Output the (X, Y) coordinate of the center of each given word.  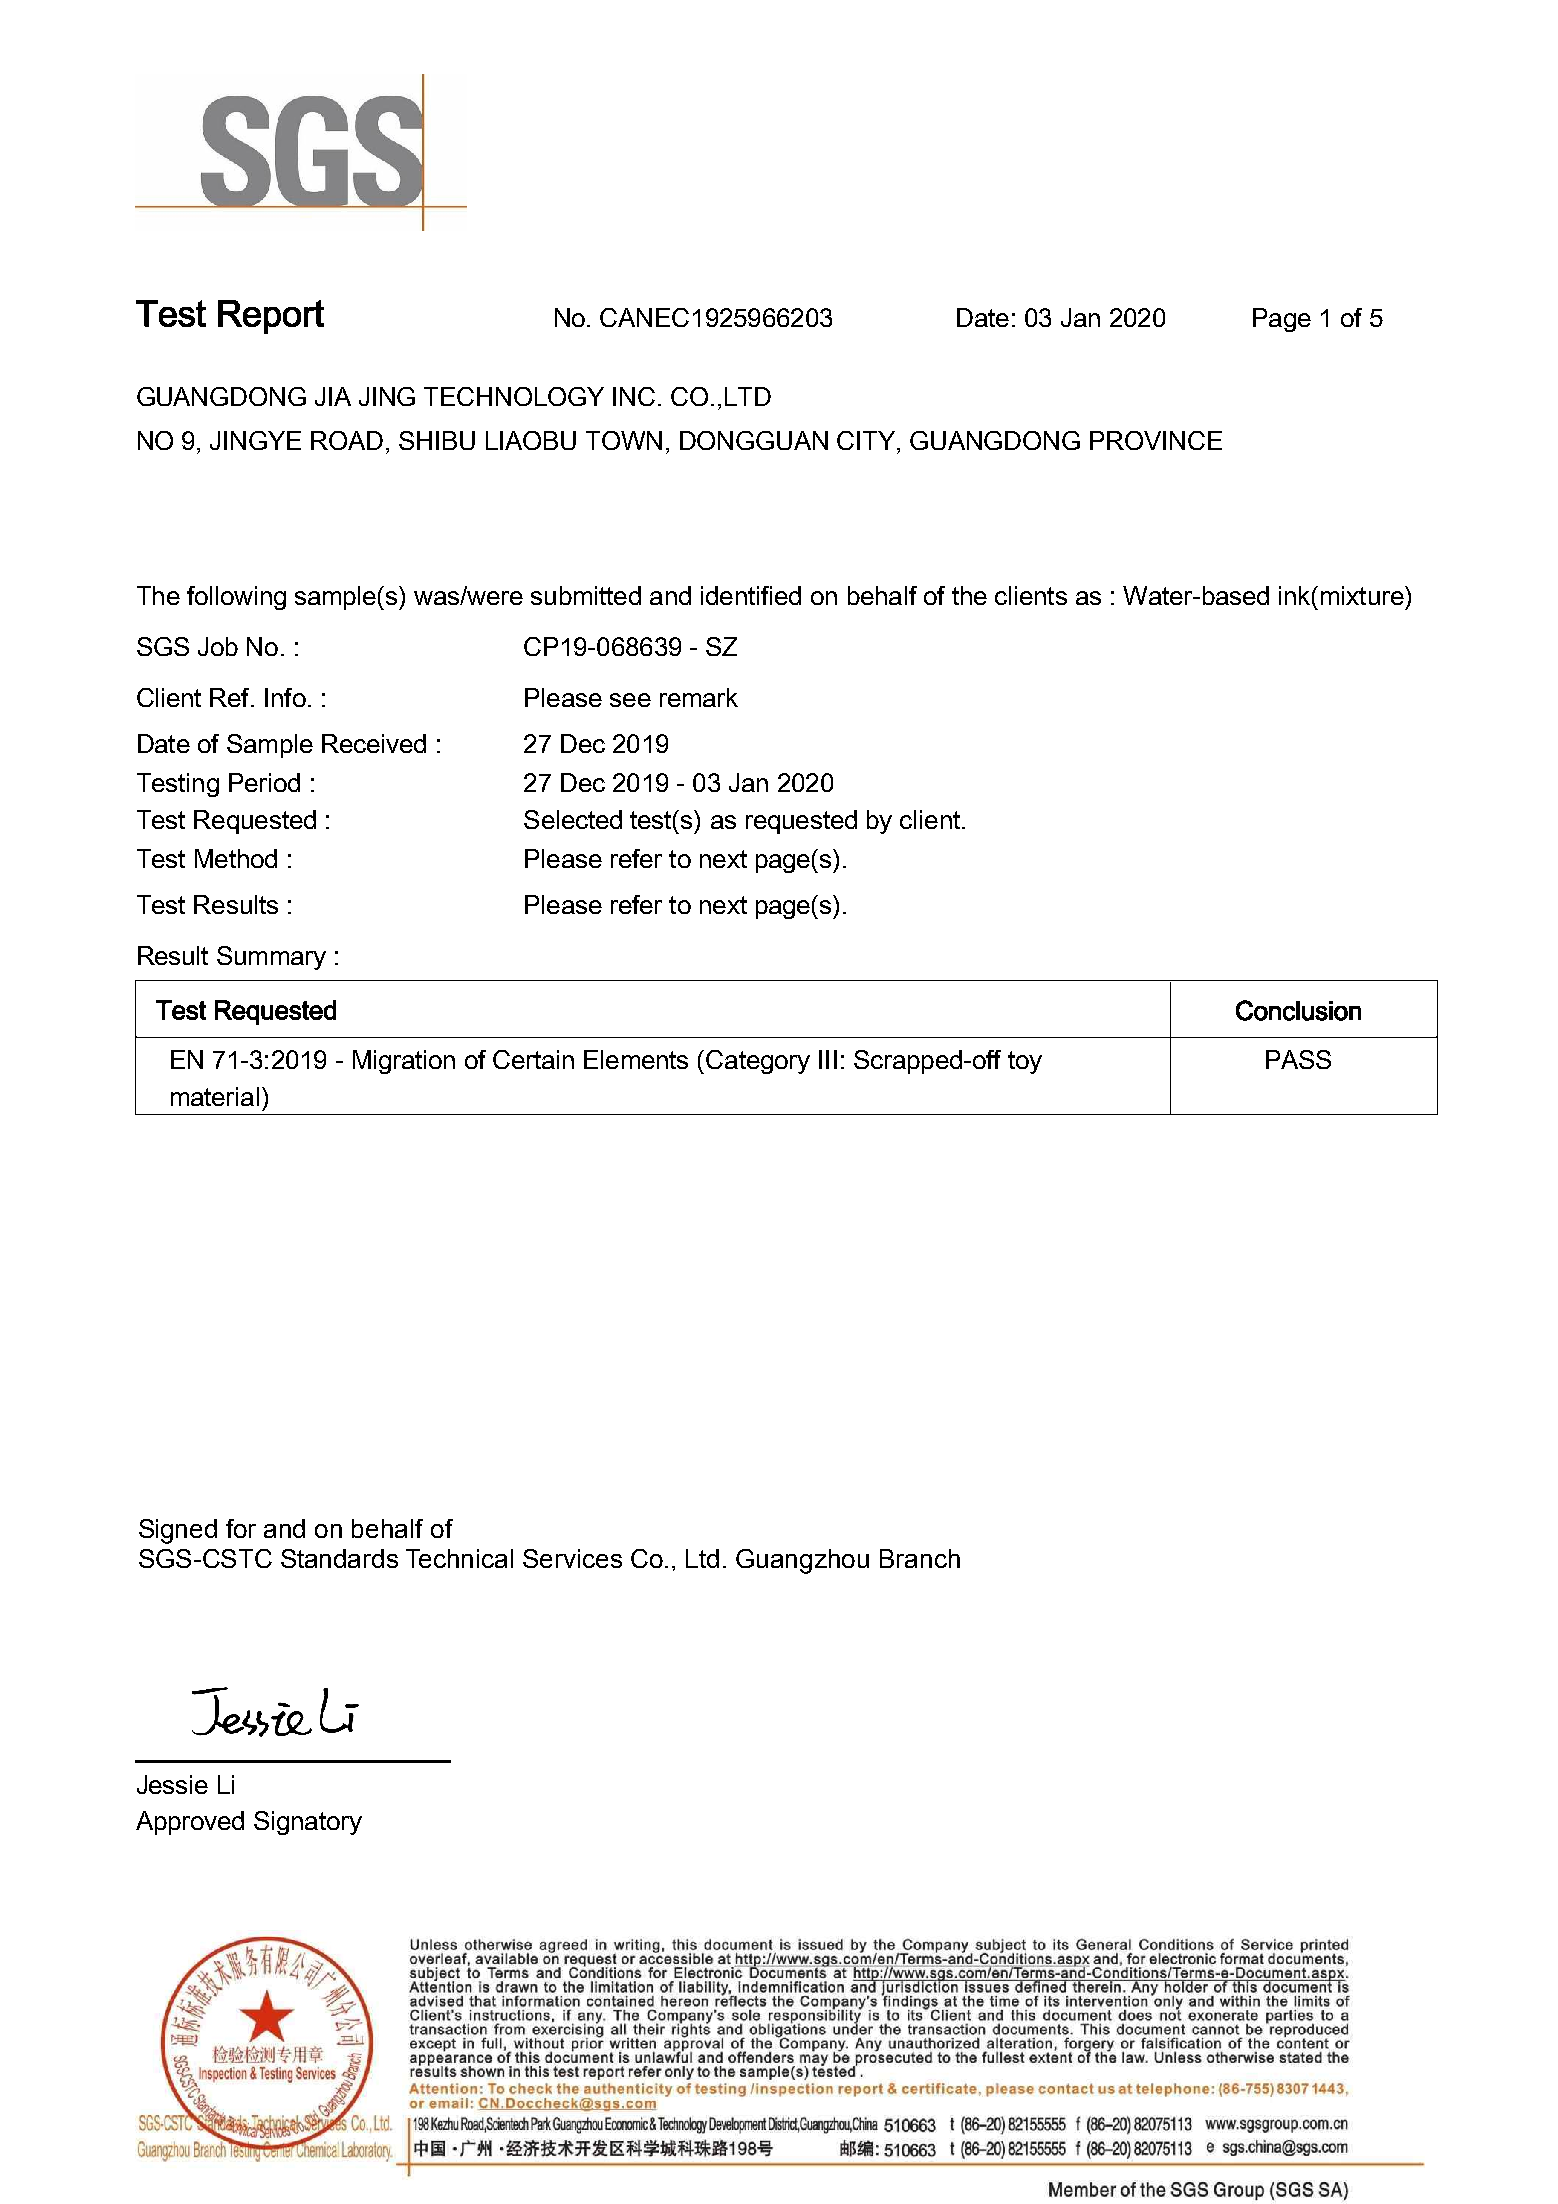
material (215, 1096)
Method (236, 858)
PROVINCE (1156, 440)
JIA (333, 396)
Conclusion (1298, 1010)
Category (758, 1062)
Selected (573, 819)
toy (1025, 1062)
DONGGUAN (754, 440)
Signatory (308, 1823)
